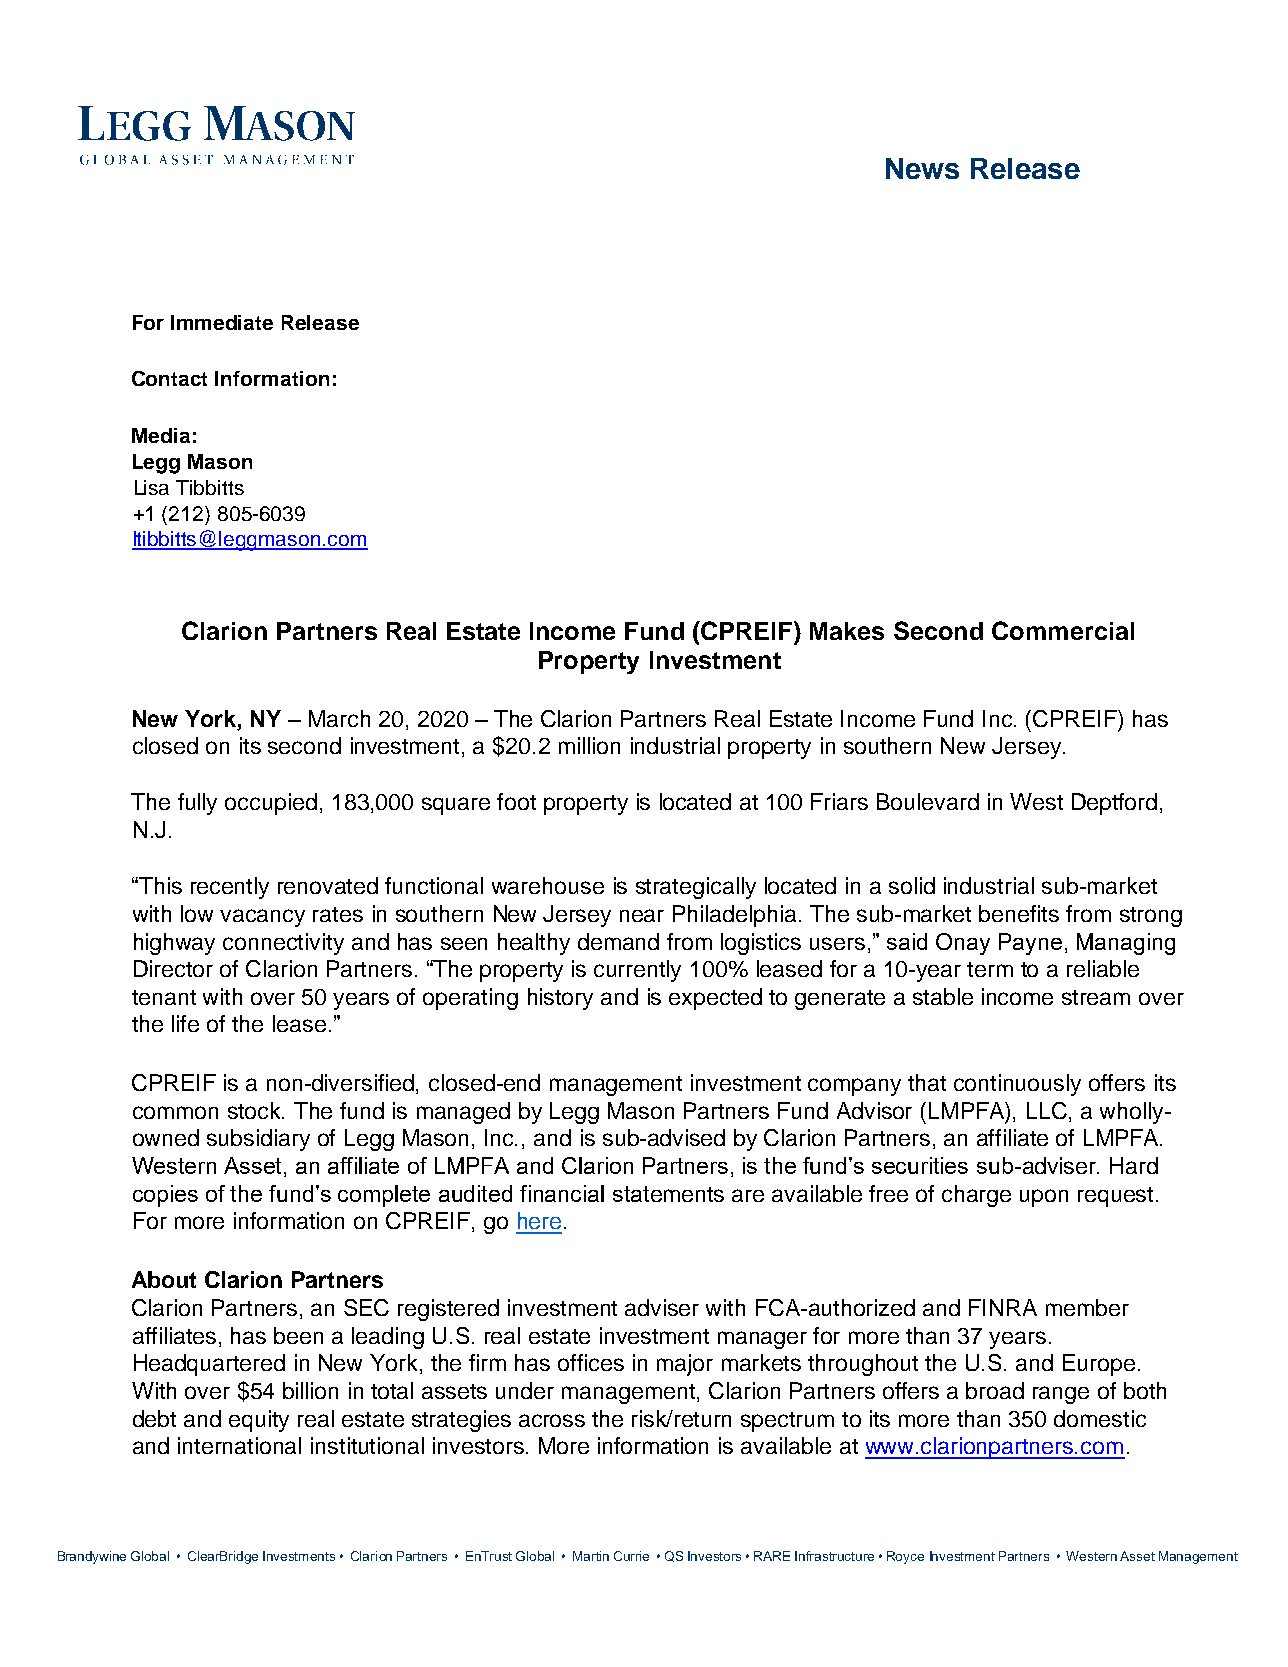 The image size is (1288, 1667). I want to click on Makes, so click(847, 631).
